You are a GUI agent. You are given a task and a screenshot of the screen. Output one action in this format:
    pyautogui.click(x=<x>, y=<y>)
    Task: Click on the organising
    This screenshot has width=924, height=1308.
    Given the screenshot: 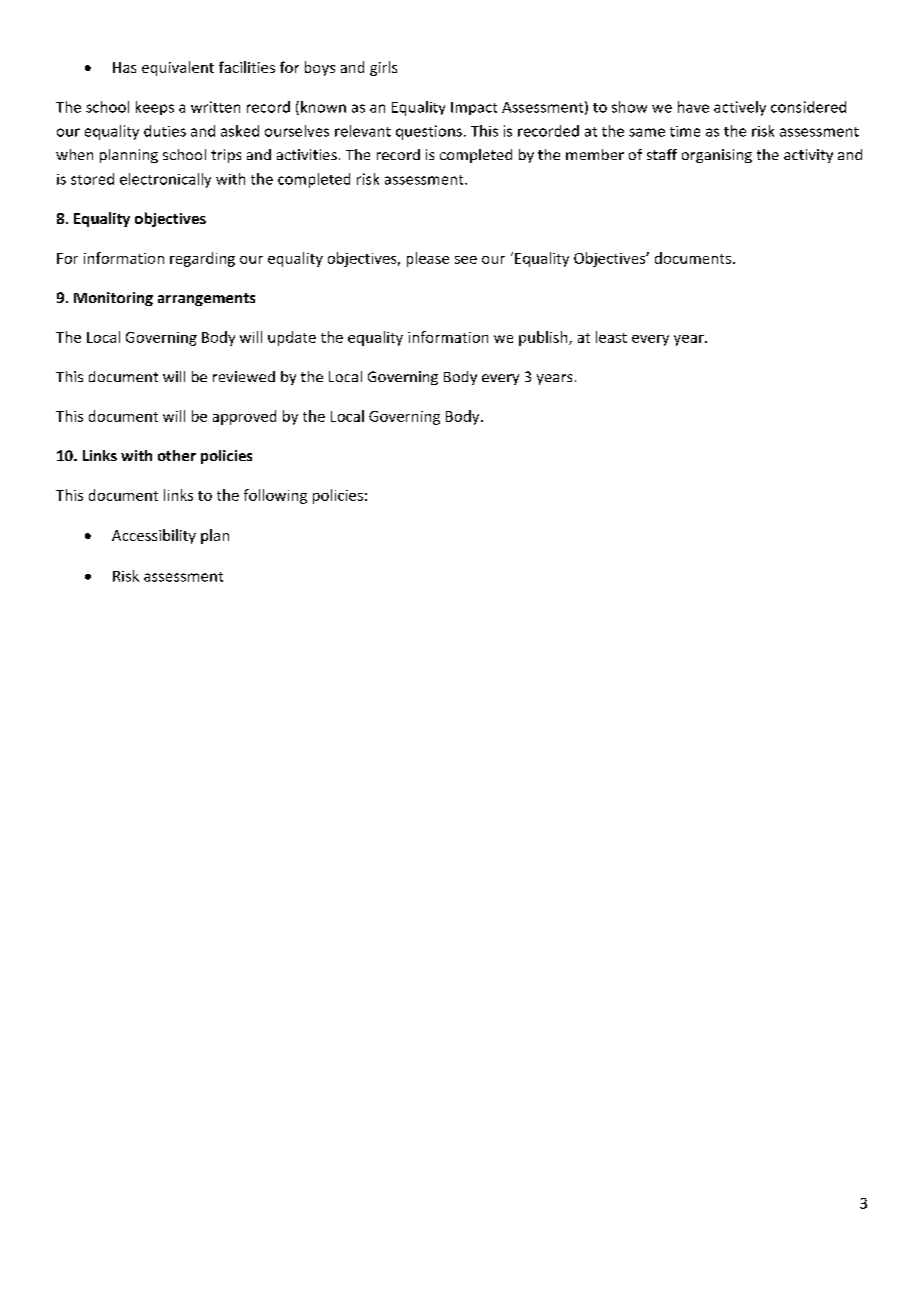 What is the action you would take?
    pyautogui.click(x=717, y=156)
